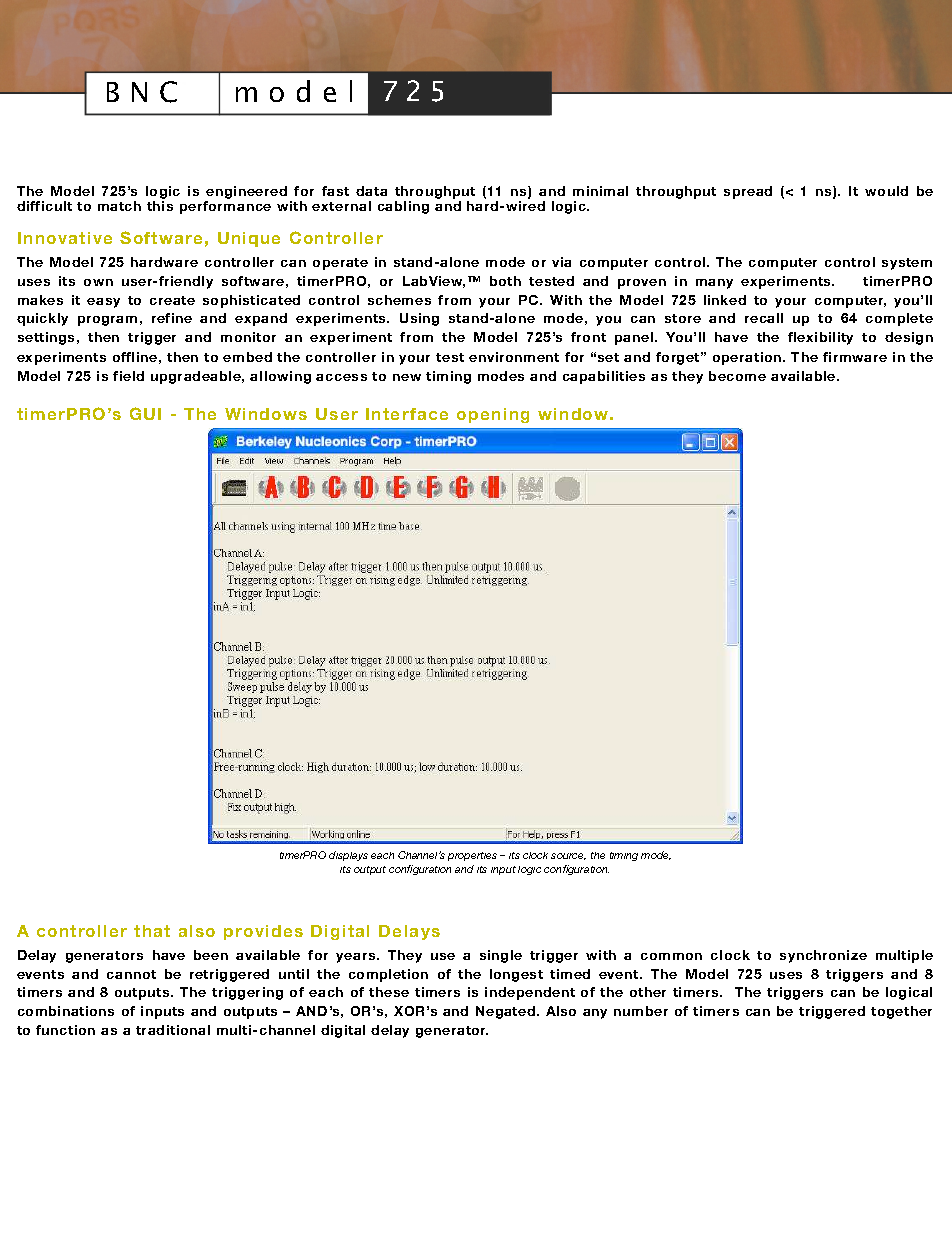 Image resolution: width=952 pixels, height=1233 pixels. What do you see at coordinates (173, 1030) in the screenshot?
I see `traditional` at bounding box center [173, 1030].
